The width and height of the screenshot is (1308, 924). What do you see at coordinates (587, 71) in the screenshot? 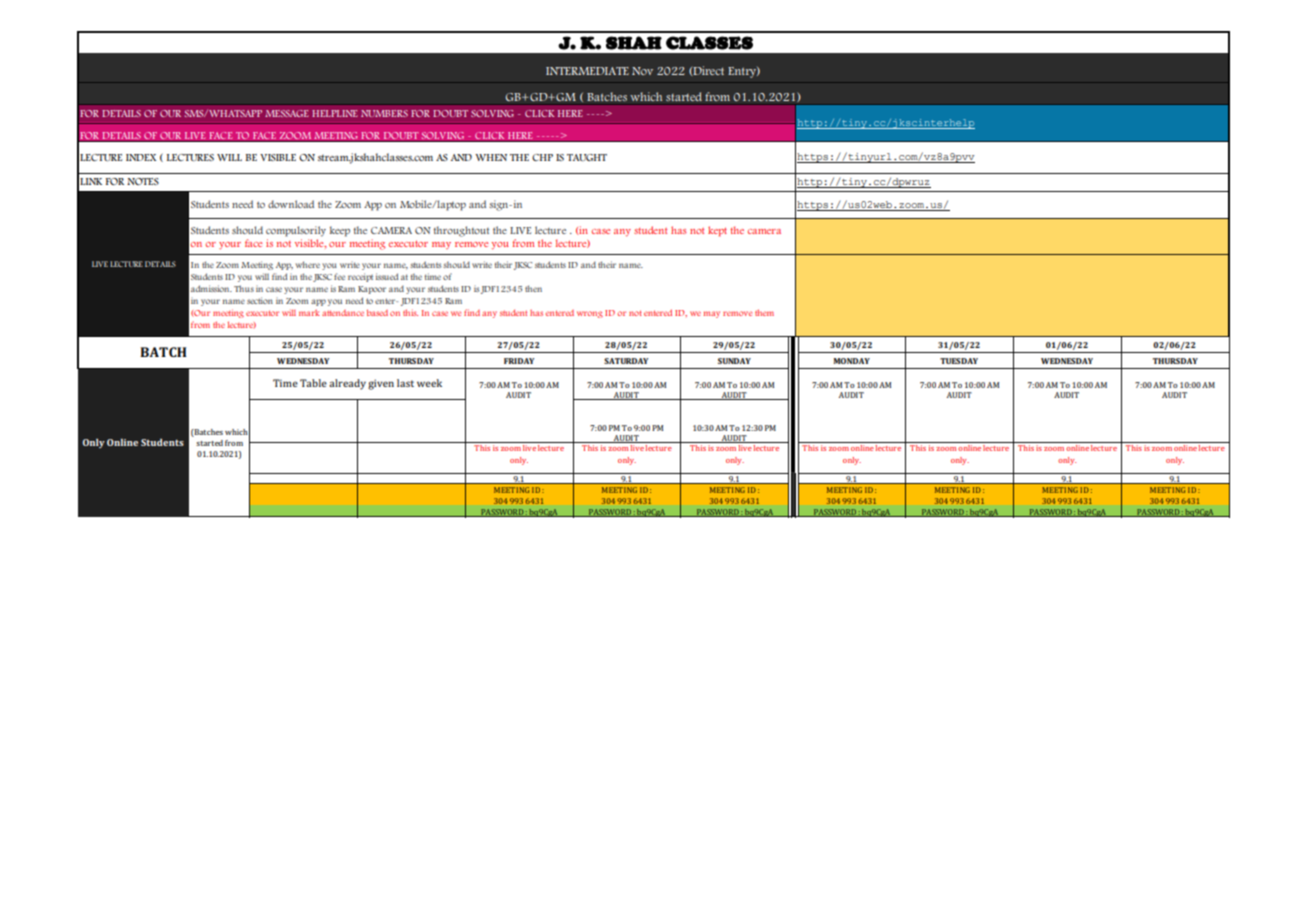
I see `INTERMEDIATE` at bounding box center [587, 71].
